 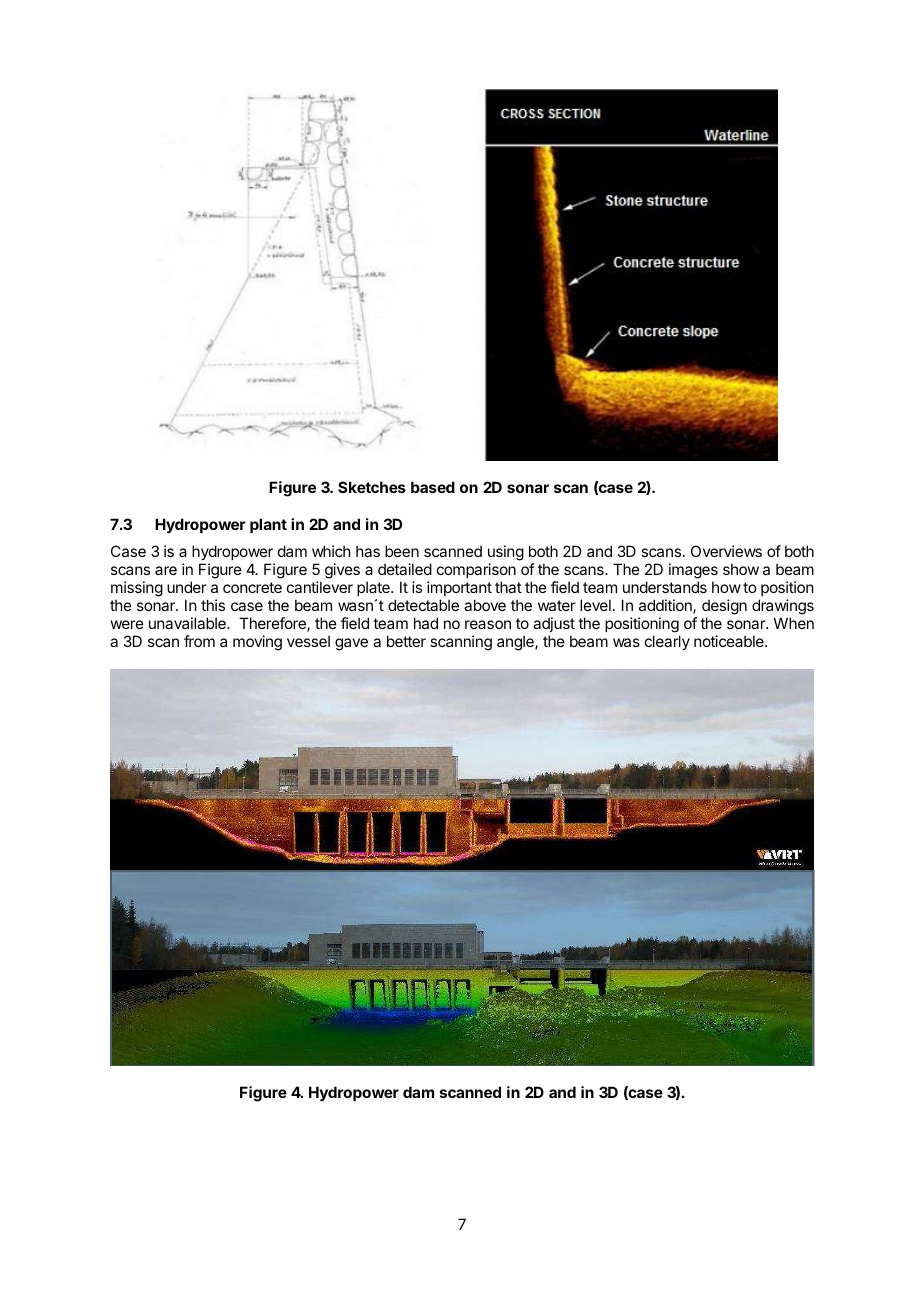 I want to click on Overviews, so click(x=726, y=551).
